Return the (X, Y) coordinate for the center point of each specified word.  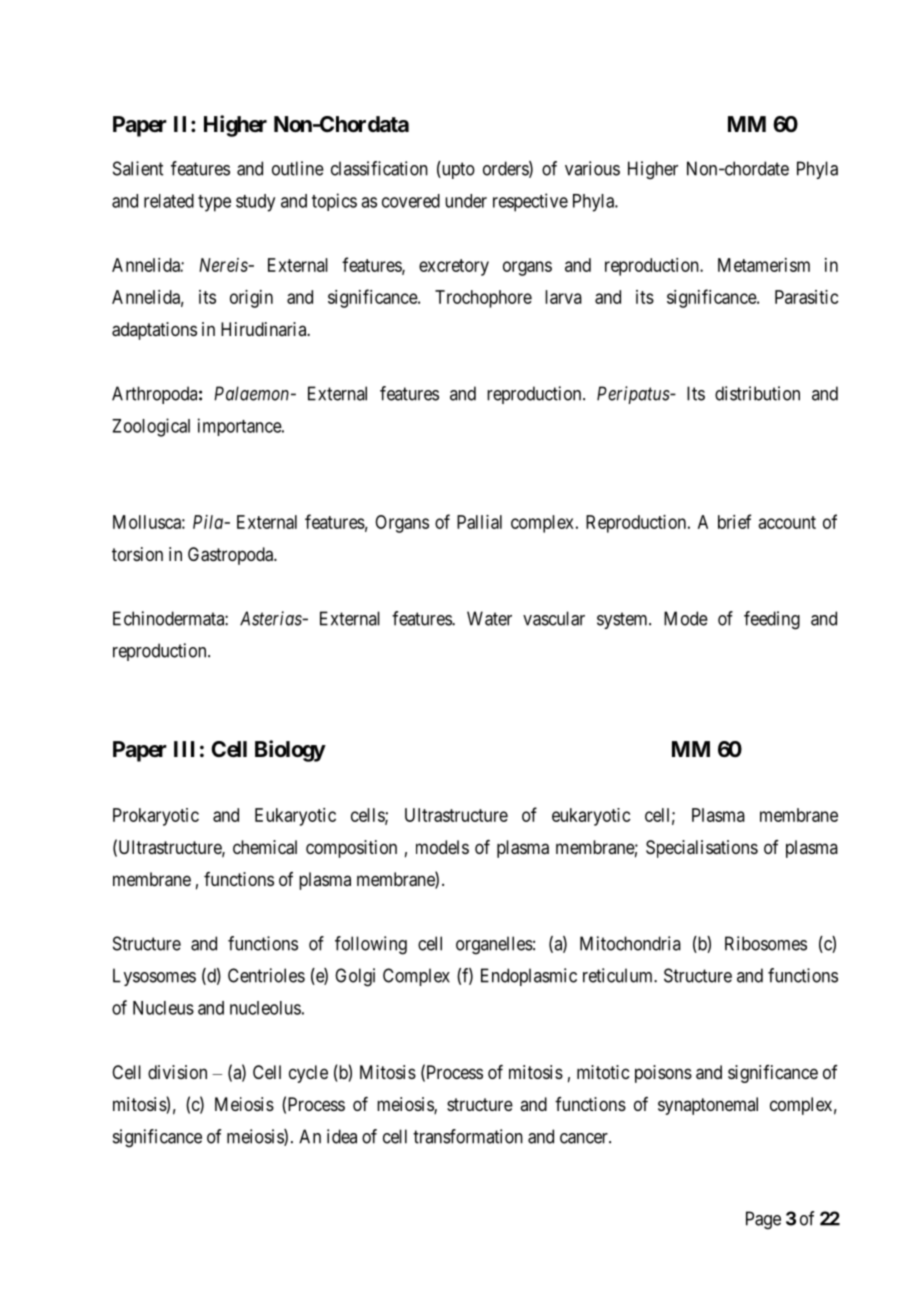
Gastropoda (232, 556)
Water (489, 618)
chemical (265, 847)
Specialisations (702, 849)
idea (342, 1136)
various (592, 168)
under (466, 201)
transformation (468, 1136)
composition (351, 849)
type (214, 203)
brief (734, 521)
